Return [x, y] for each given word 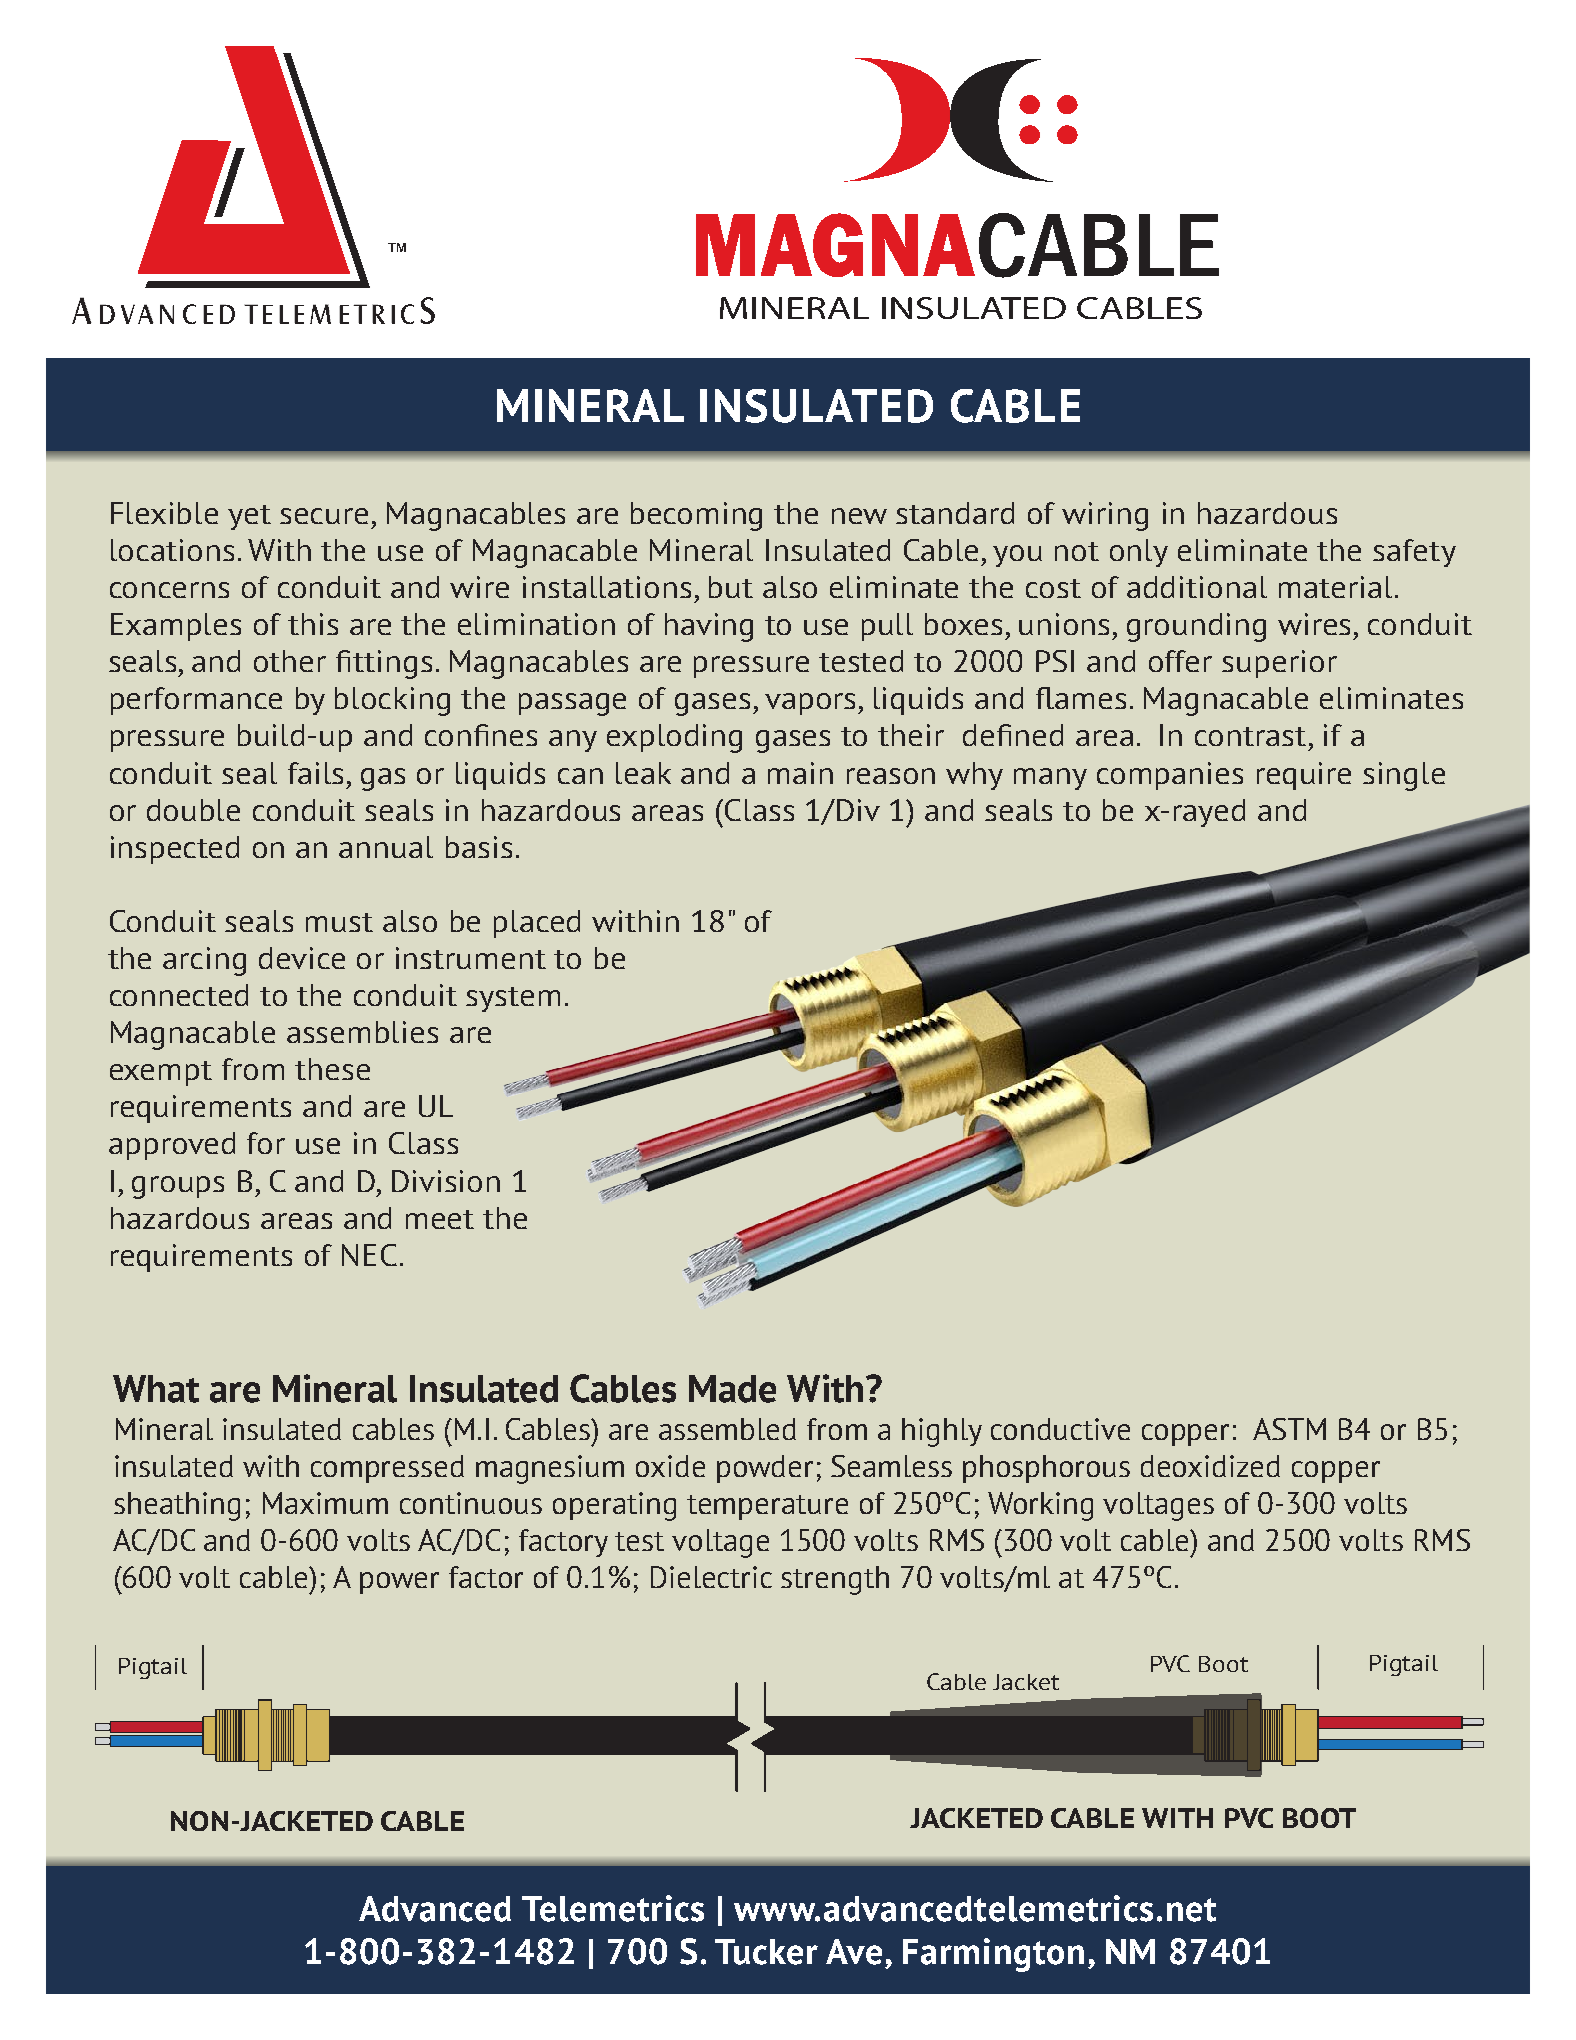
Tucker [766, 1952]
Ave [854, 1952]
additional [1197, 587]
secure [324, 516]
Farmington [993, 1955]
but [731, 587]
